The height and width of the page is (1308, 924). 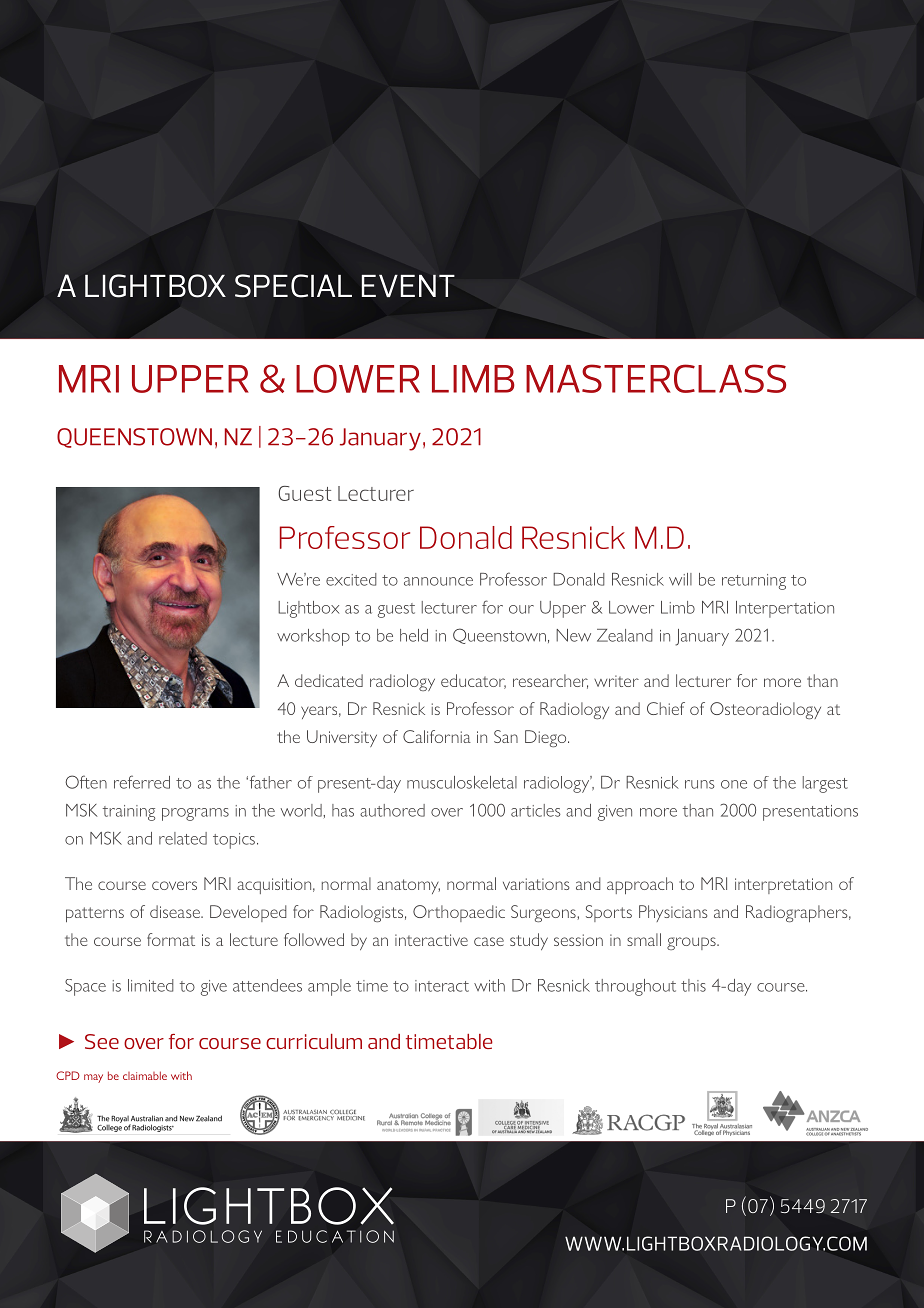 What do you see at coordinates (666, 708) in the page?
I see `Chief` at bounding box center [666, 708].
